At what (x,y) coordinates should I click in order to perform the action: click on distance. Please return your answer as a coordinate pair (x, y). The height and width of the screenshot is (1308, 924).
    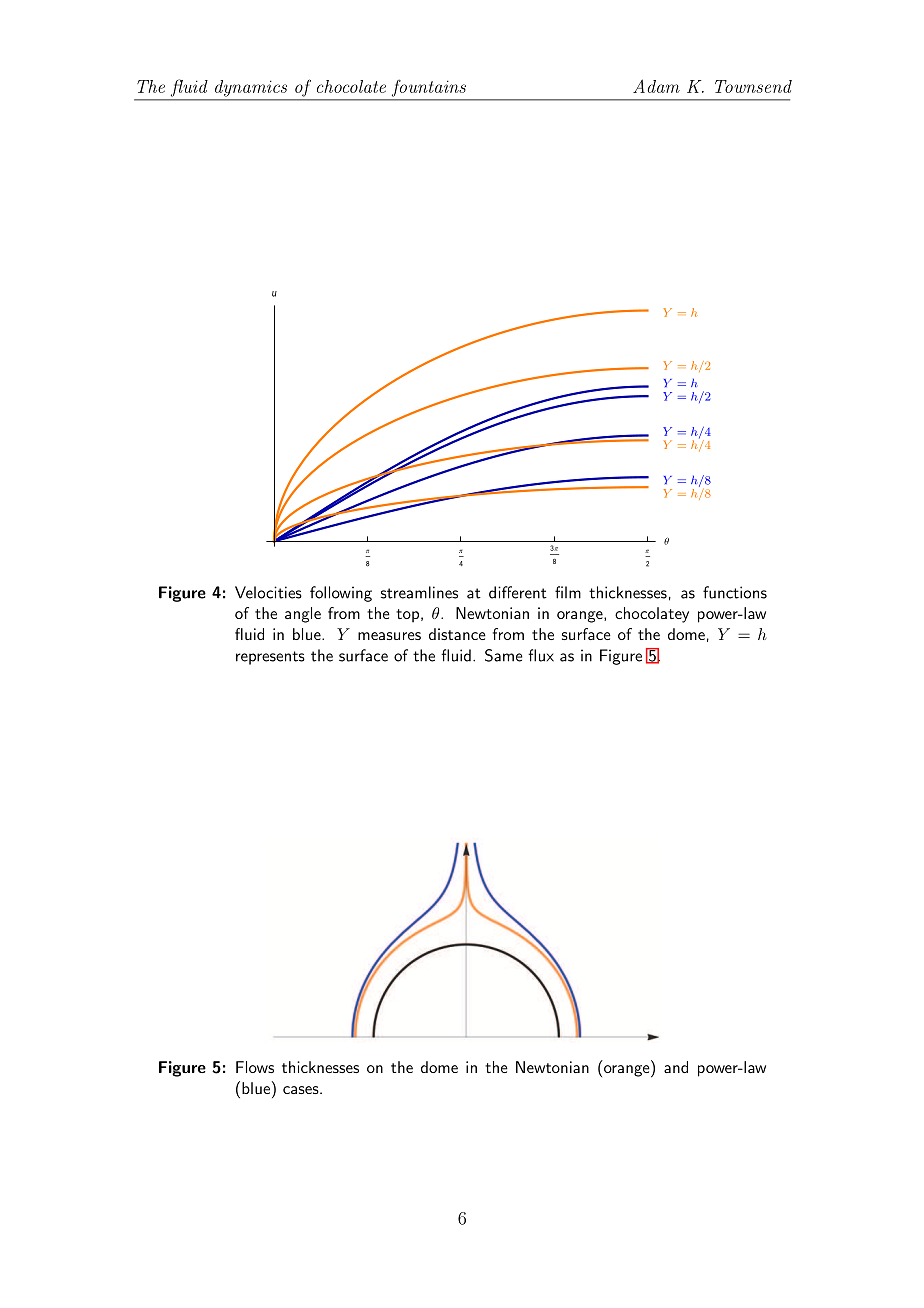
    Looking at the image, I should click on (457, 634).
